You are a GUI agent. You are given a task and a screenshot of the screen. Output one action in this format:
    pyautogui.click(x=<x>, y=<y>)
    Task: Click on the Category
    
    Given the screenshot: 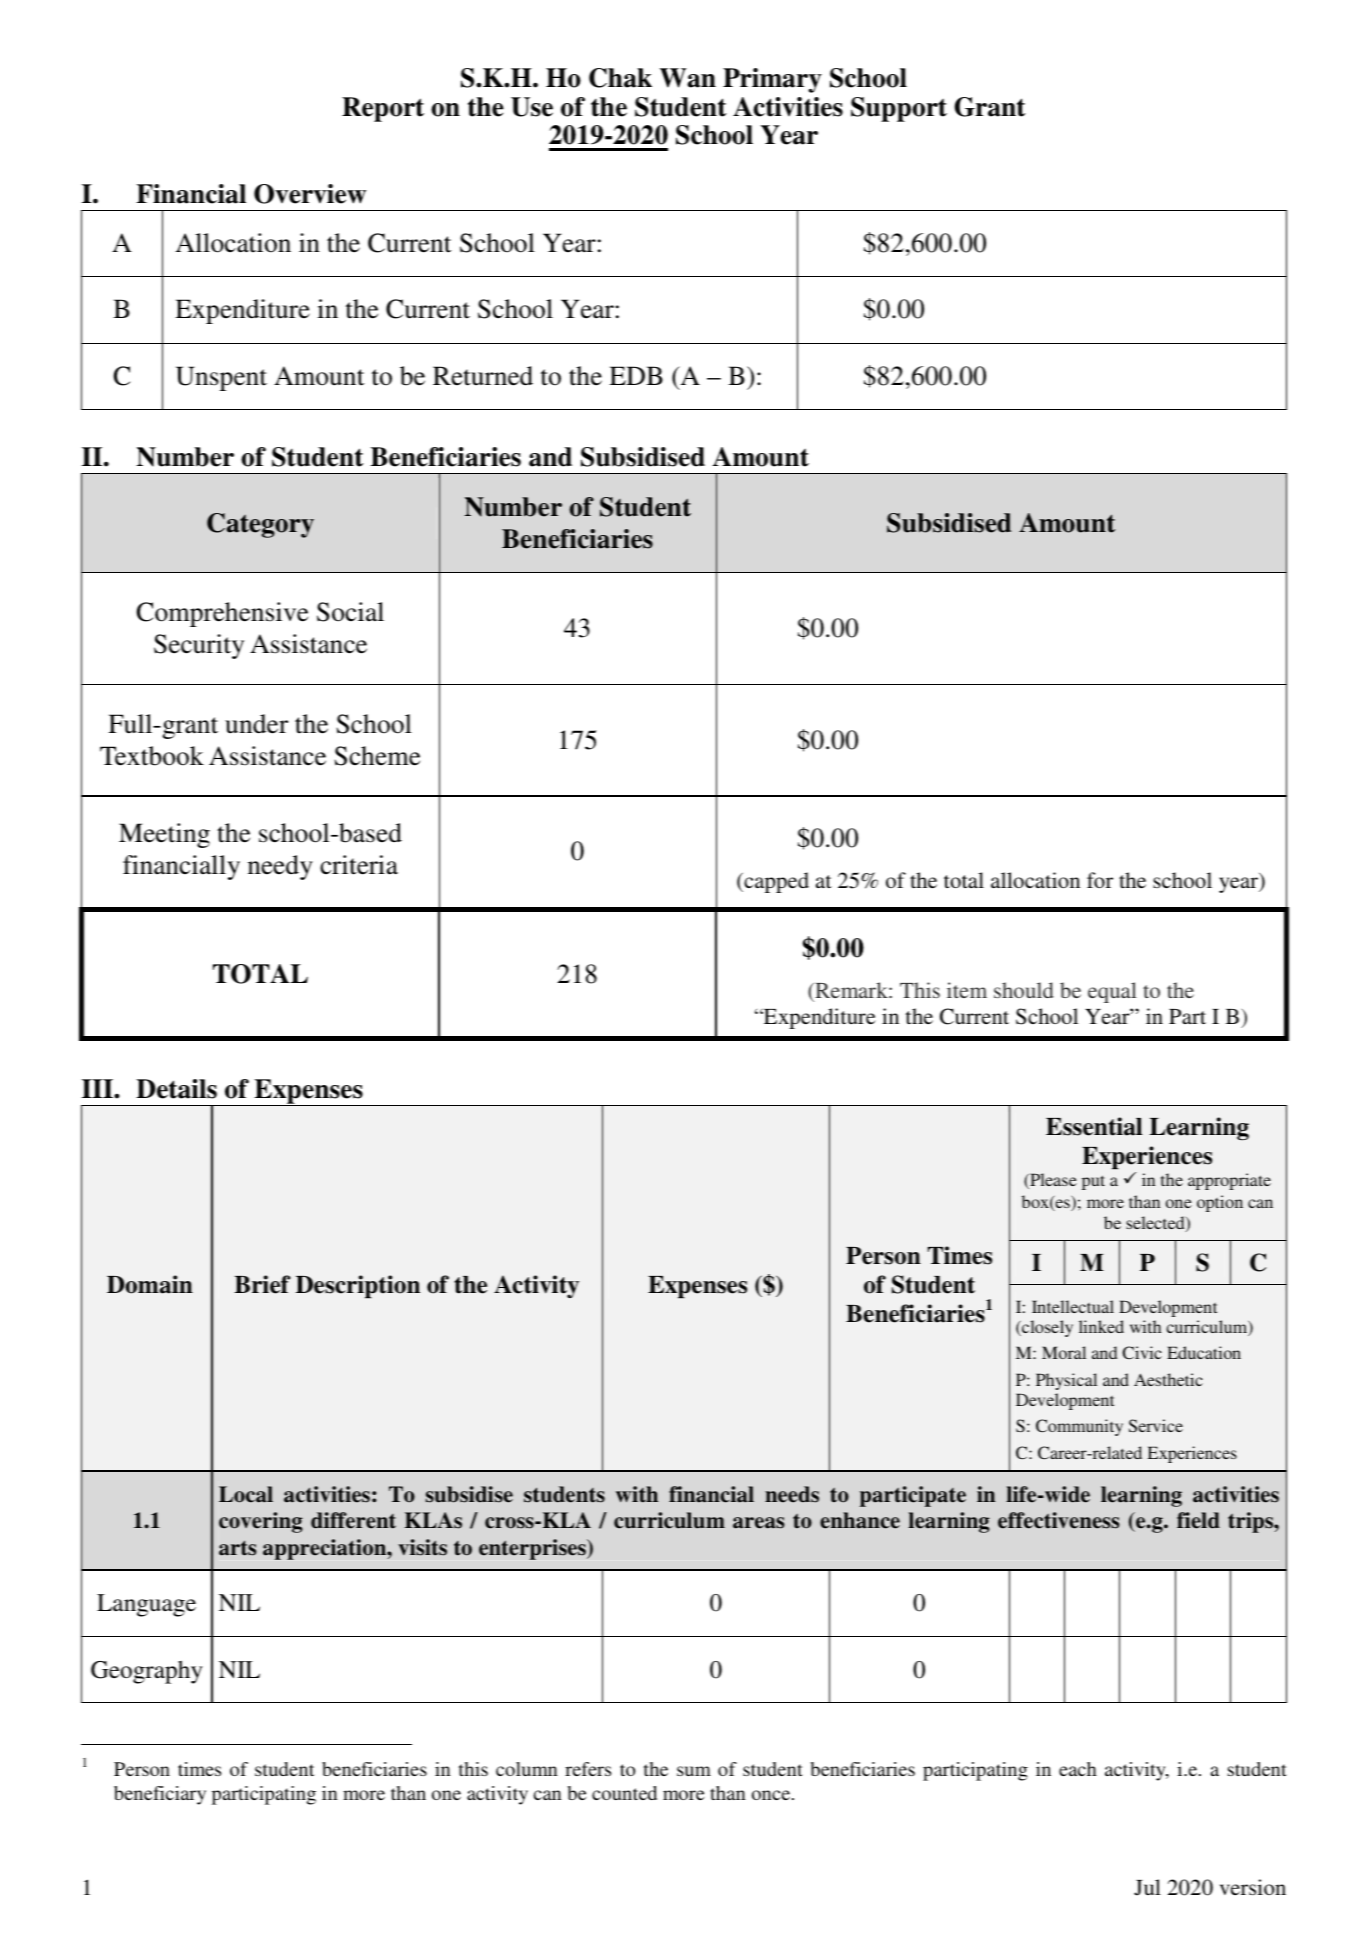 What is the action you would take?
    pyautogui.click(x=260, y=525)
